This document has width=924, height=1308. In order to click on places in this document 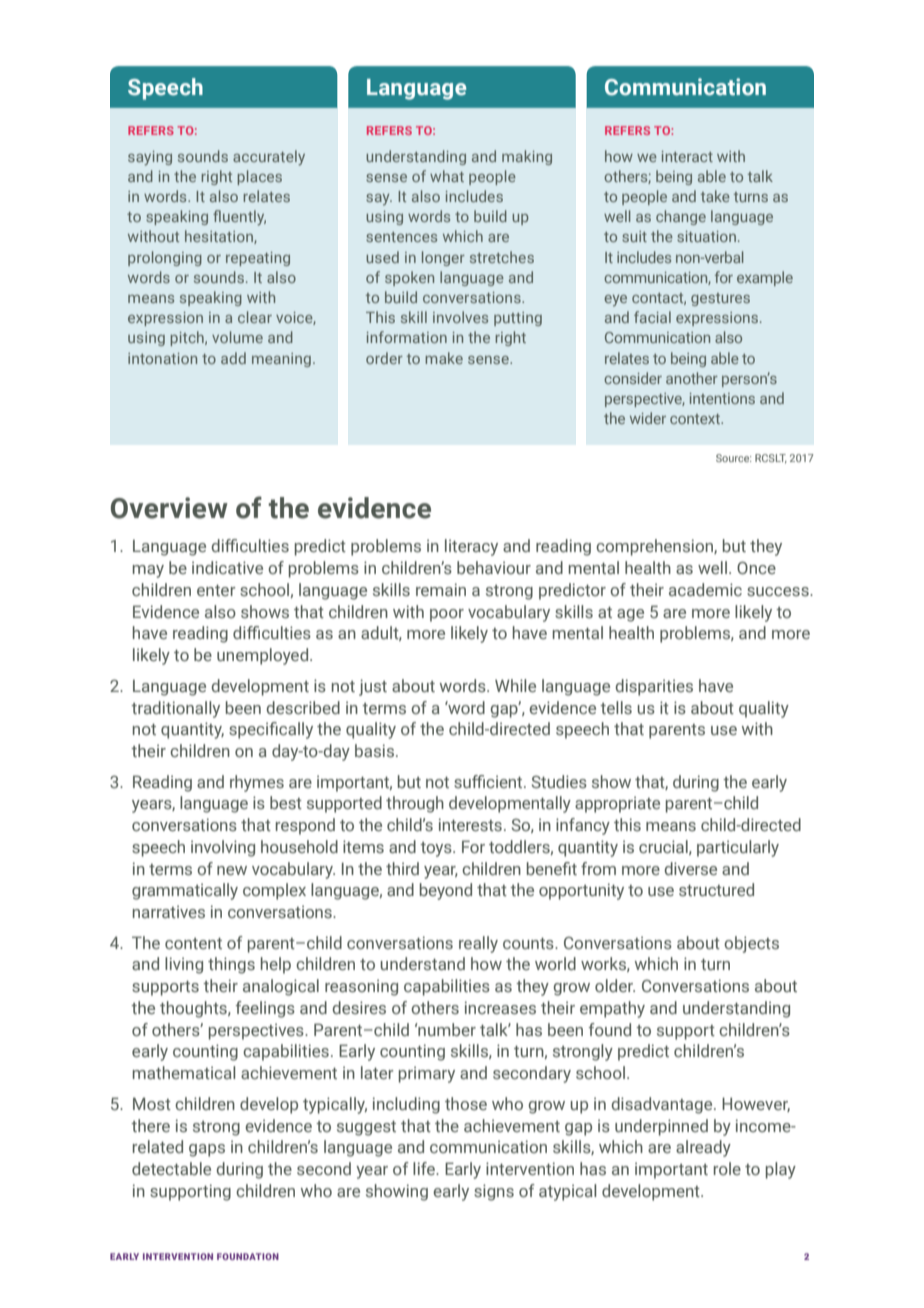, I will do `click(259, 177)`.
